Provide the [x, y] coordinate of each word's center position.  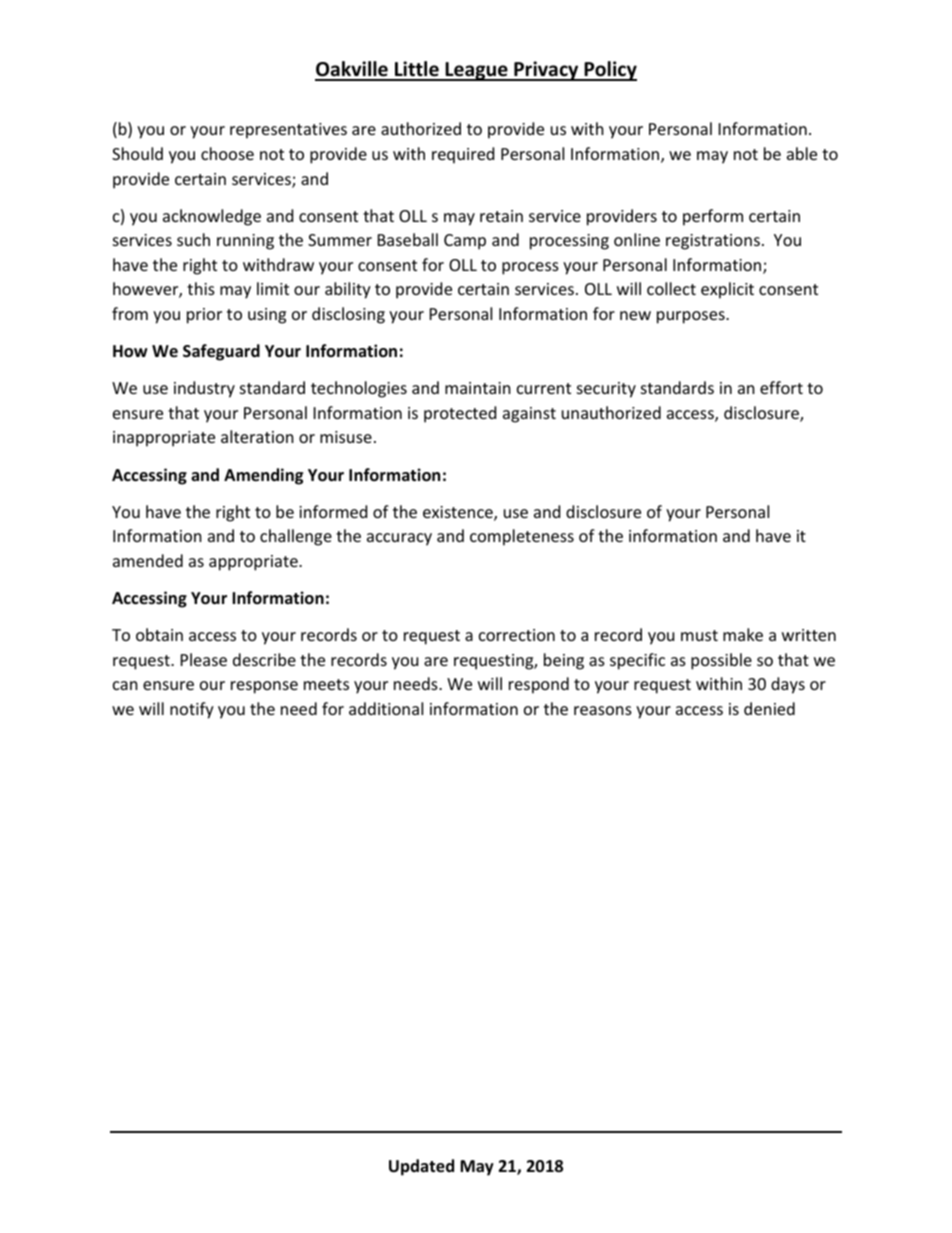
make [743, 634]
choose [227, 153]
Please [204, 659]
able [802, 153]
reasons [603, 710]
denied [769, 708]
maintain [478, 388]
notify [192, 710]
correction [517, 635]
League [476, 71]
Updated [421, 1167]
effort [781, 387]
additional [386, 708]
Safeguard [221, 352]
